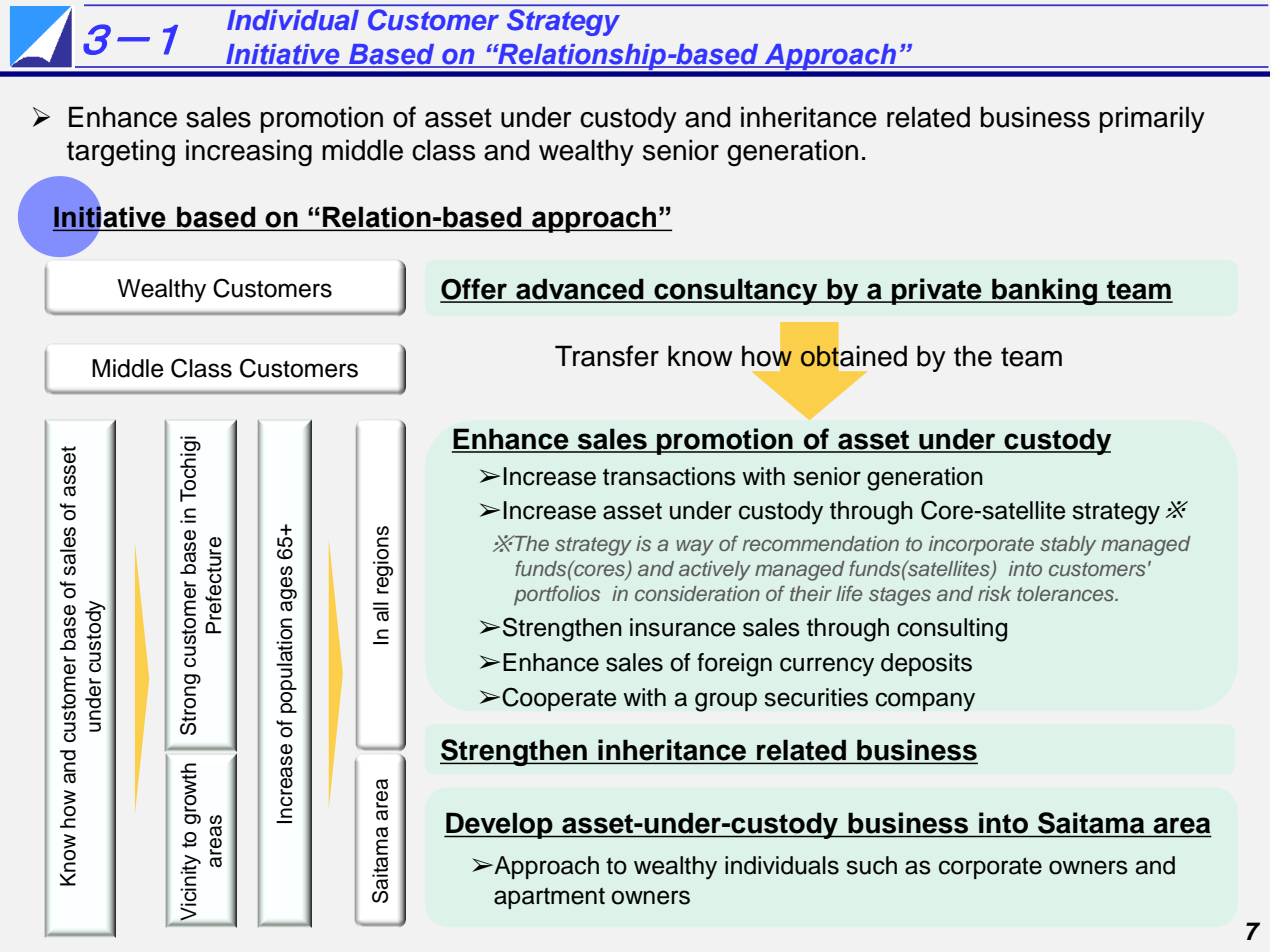 This document has height=952, width=1270. What do you see at coordinates (557, 595) in the document?
I see `portfolios` at bounding box center [557, 595].
